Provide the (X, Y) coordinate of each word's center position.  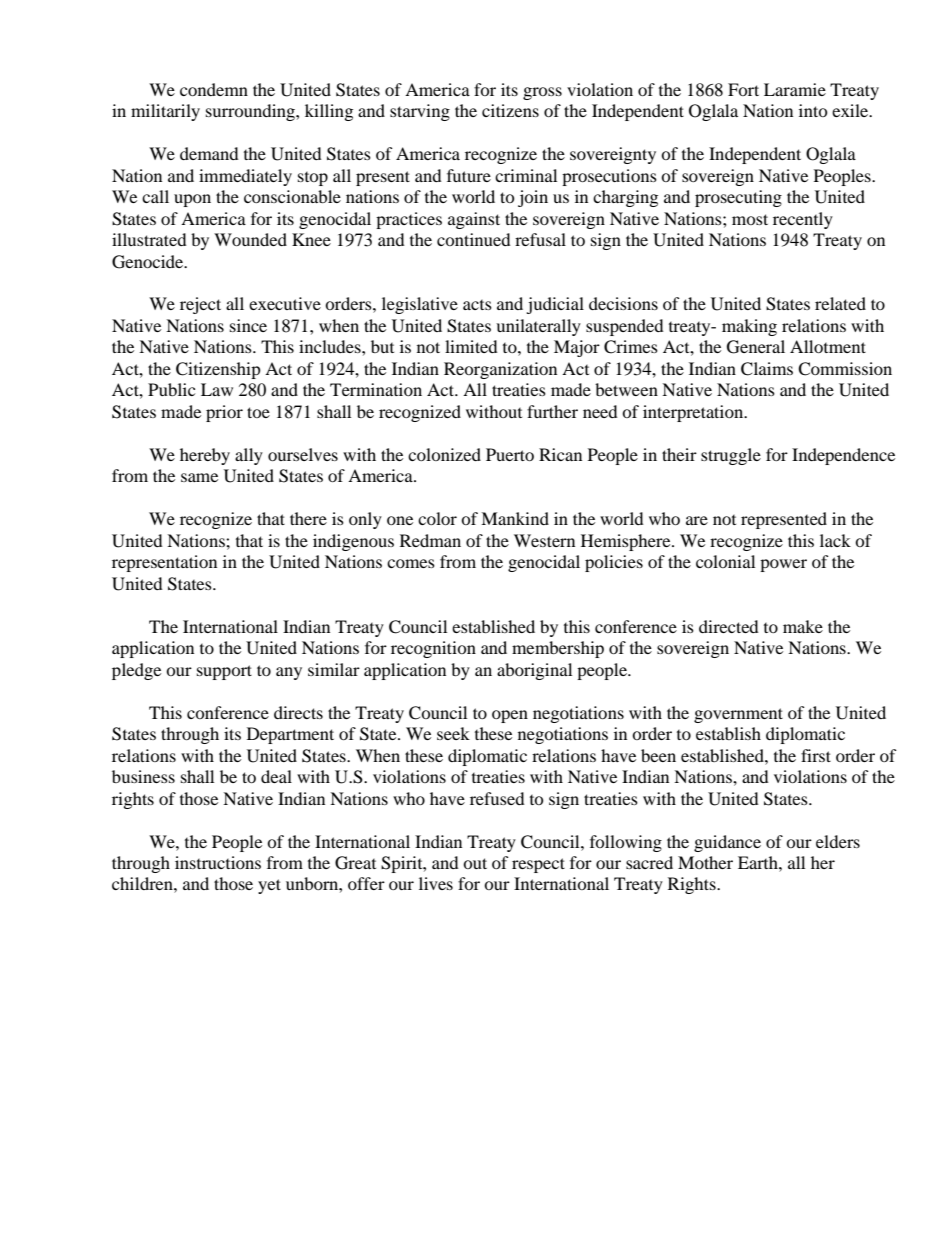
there (308, 518)
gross (542, 93)
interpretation (694, 413)
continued (474, 239)
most (750, 219)
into (813, 110)
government (738, 715)
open (510, 716)
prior (224, 413)
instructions (218, 862)
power (783, 565)
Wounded (250, 239)
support (224, 672)
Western (544, 540)
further (552, 411)
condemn (214, 89)
